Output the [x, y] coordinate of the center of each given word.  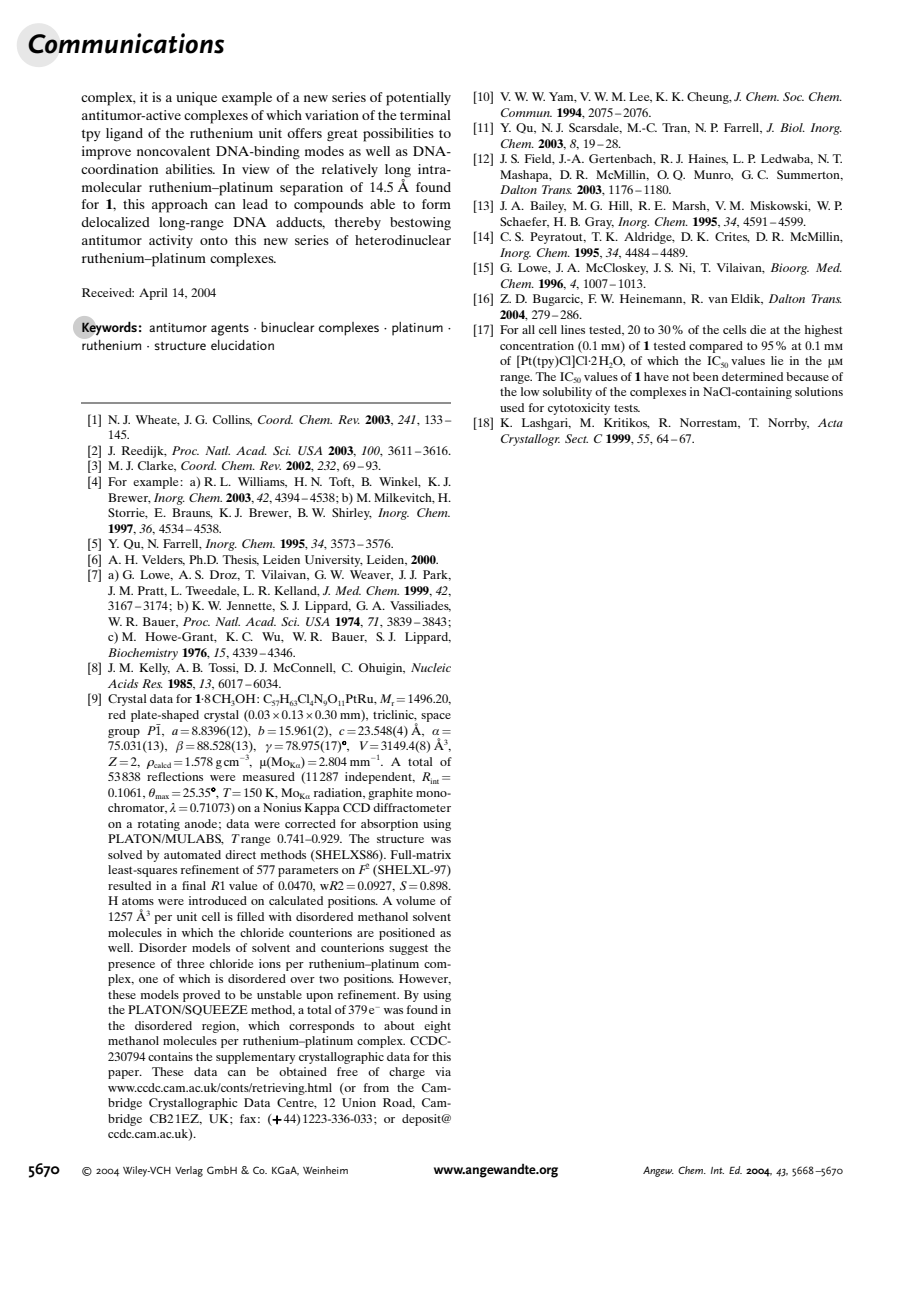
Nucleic [431, 667]
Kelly [154, 669]
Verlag [189, 1171]
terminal [425, 115]
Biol [792, 127]
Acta [830, 422]
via [443, 1071]
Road [398, 1103]
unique [196, 99]
